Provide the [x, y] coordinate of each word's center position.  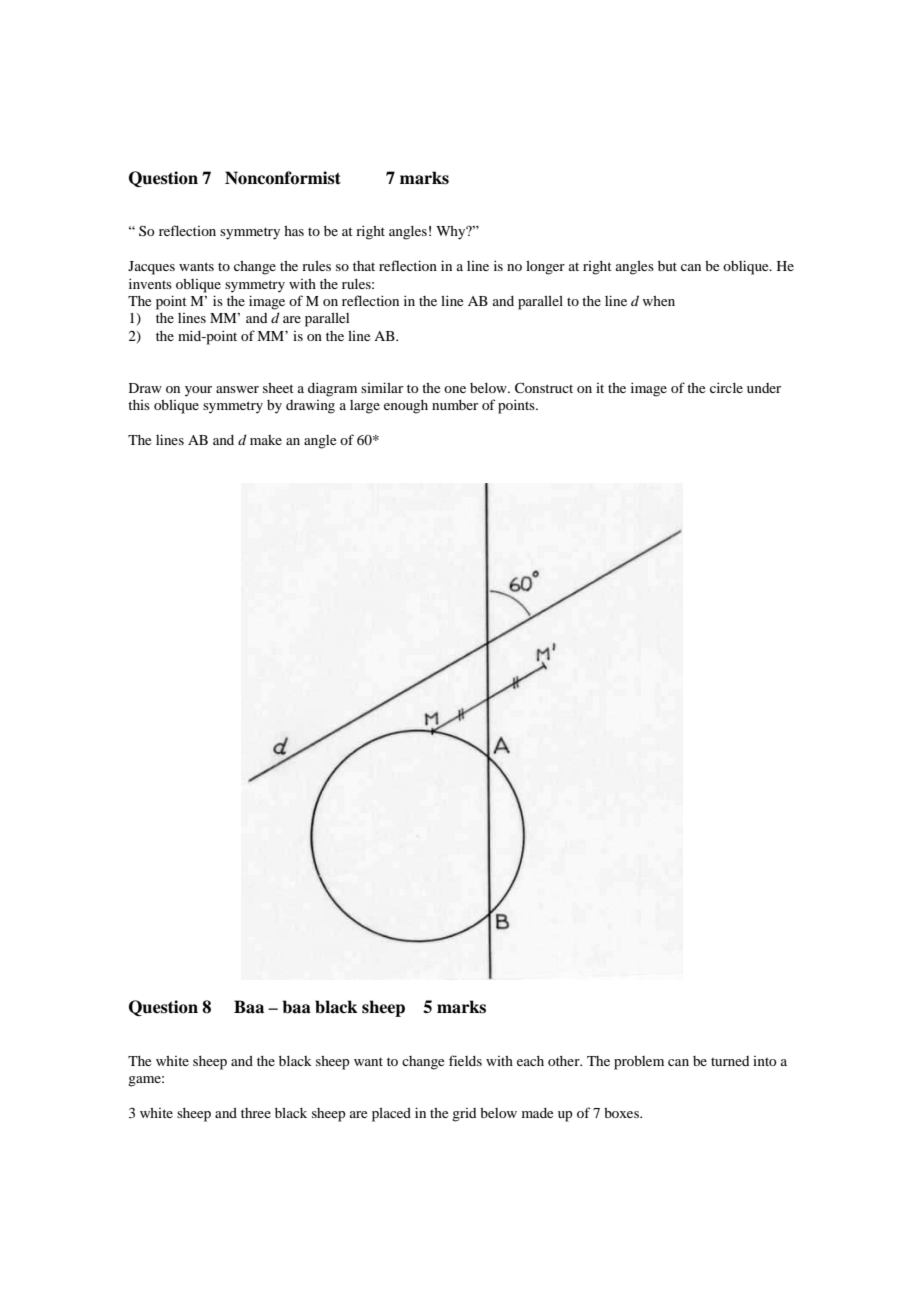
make [266, 440]
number [455, 405]
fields [465, 1060]
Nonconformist [283, 178]
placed [391, 1115]
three [256, 1113]
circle [726, 387]
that [364, 266]
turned [730, 1061]
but [667, 266]
